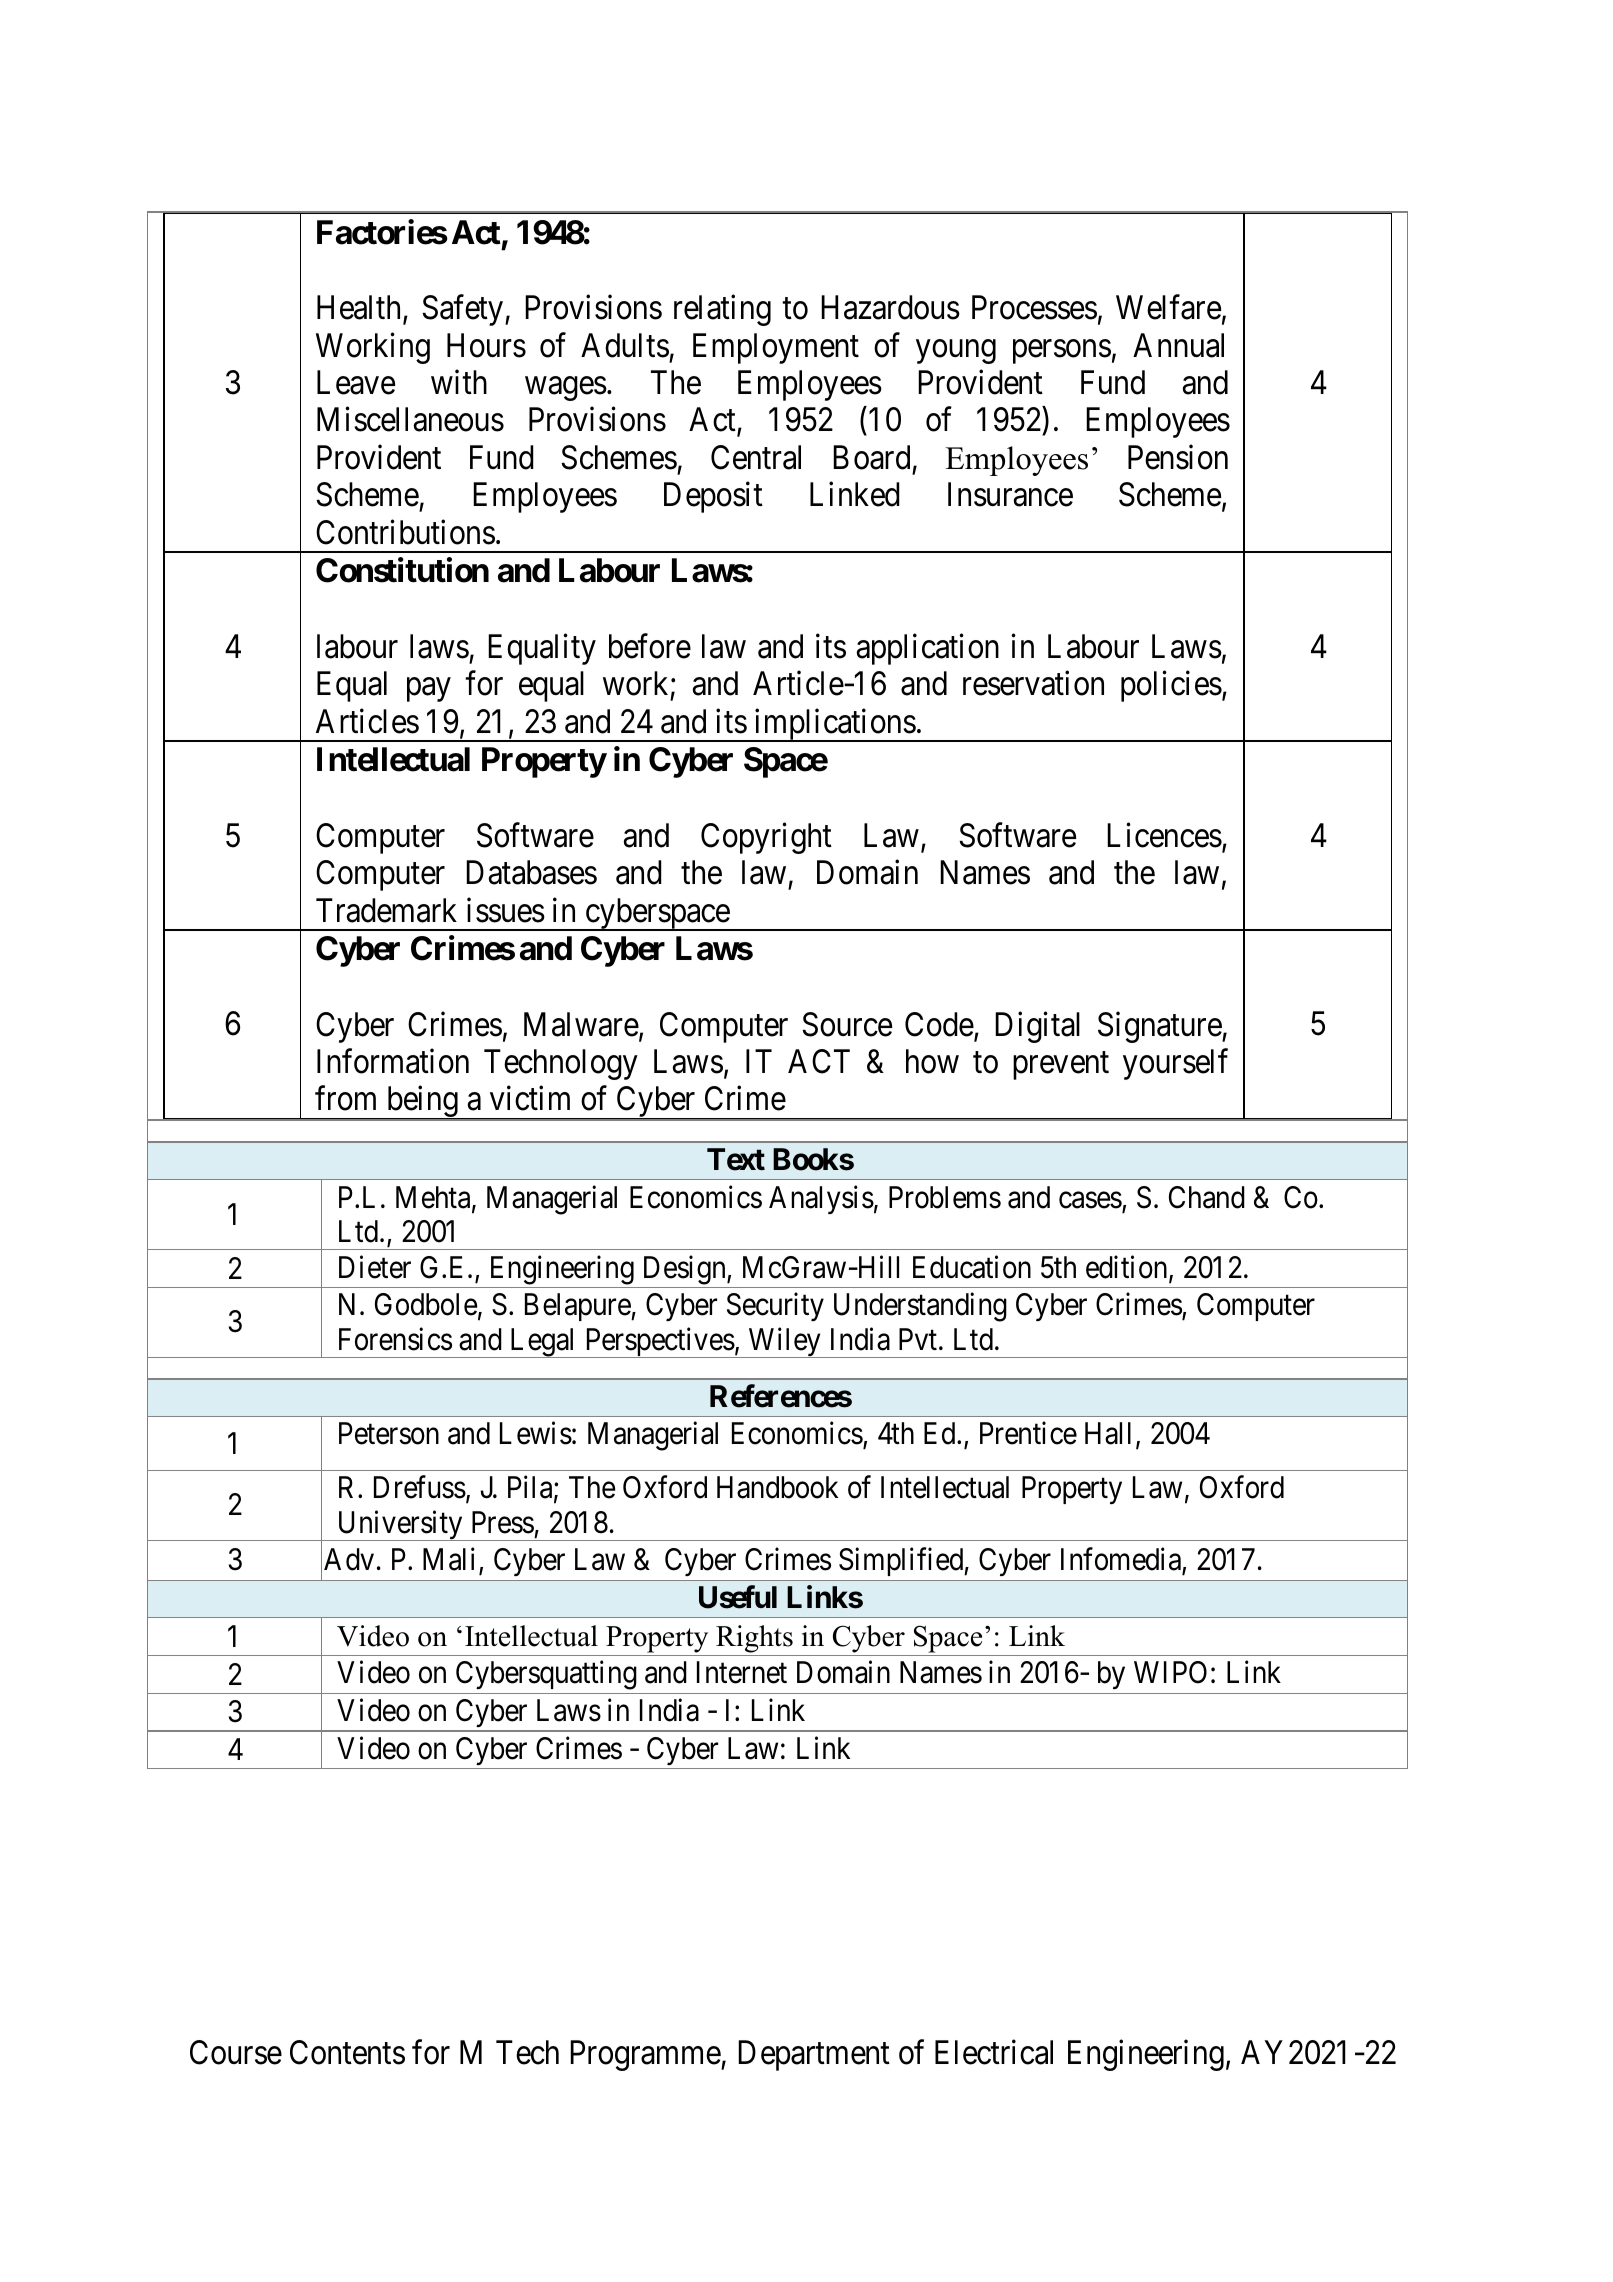 This screenshot has width=1613, height=2282. I want to click on Adv, so click(349, 1559).
